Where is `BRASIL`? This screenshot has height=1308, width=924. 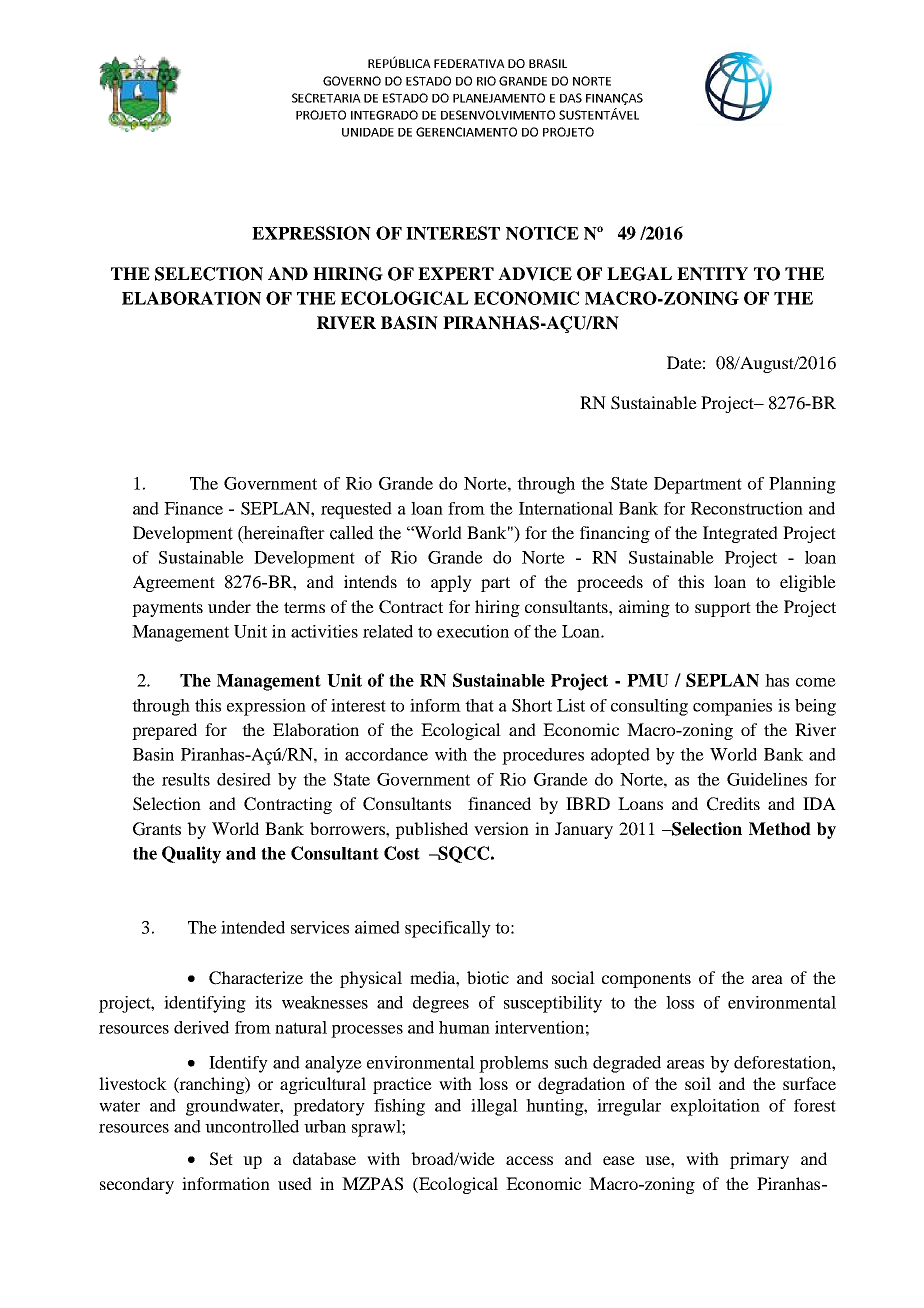 BRASIL is located at coordinates (548, 63).
